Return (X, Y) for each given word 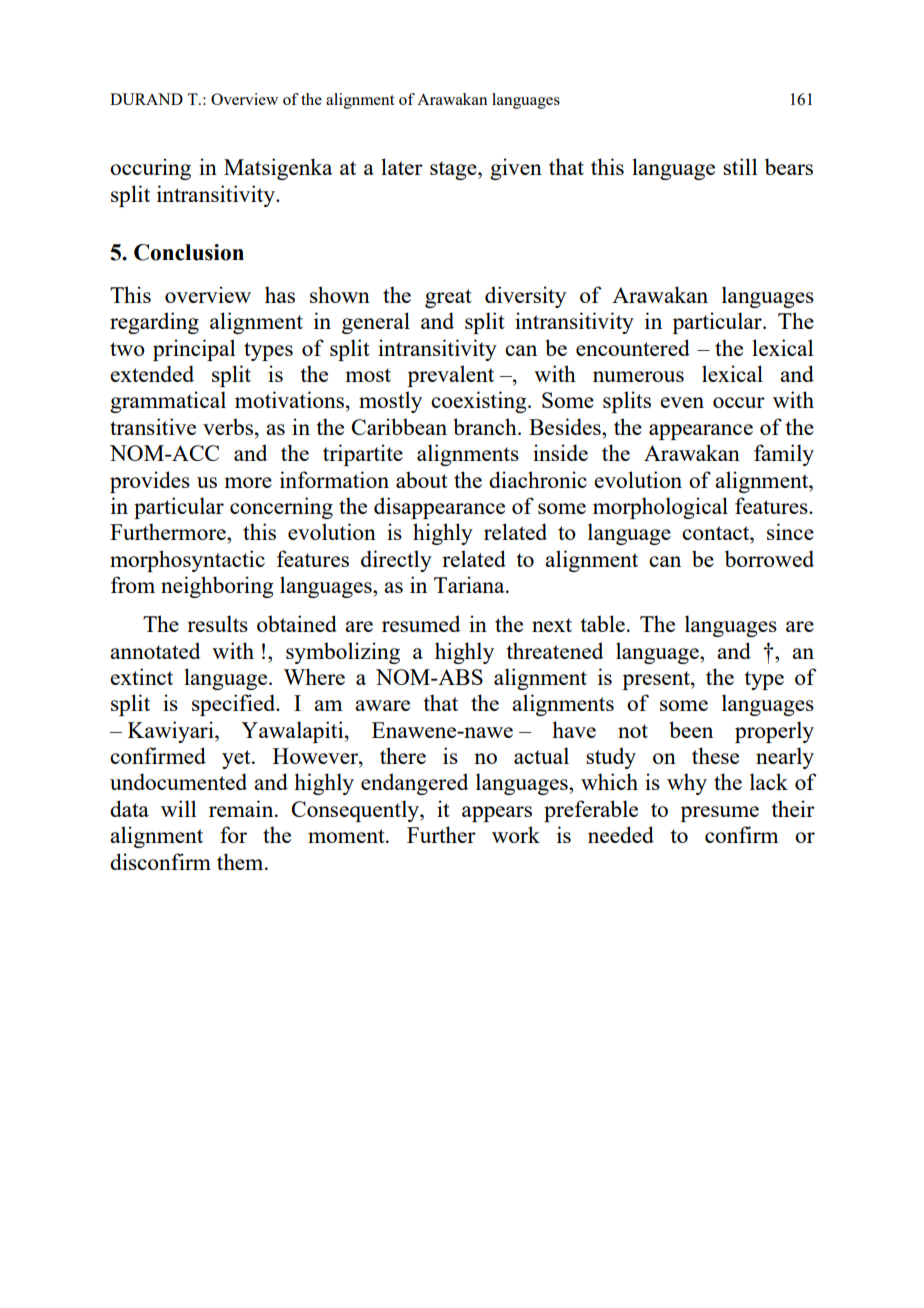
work (516, 834)
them (241, 861)
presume (720, 814)
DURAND (146, 99)
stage (454, 170)
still (740, 166)
